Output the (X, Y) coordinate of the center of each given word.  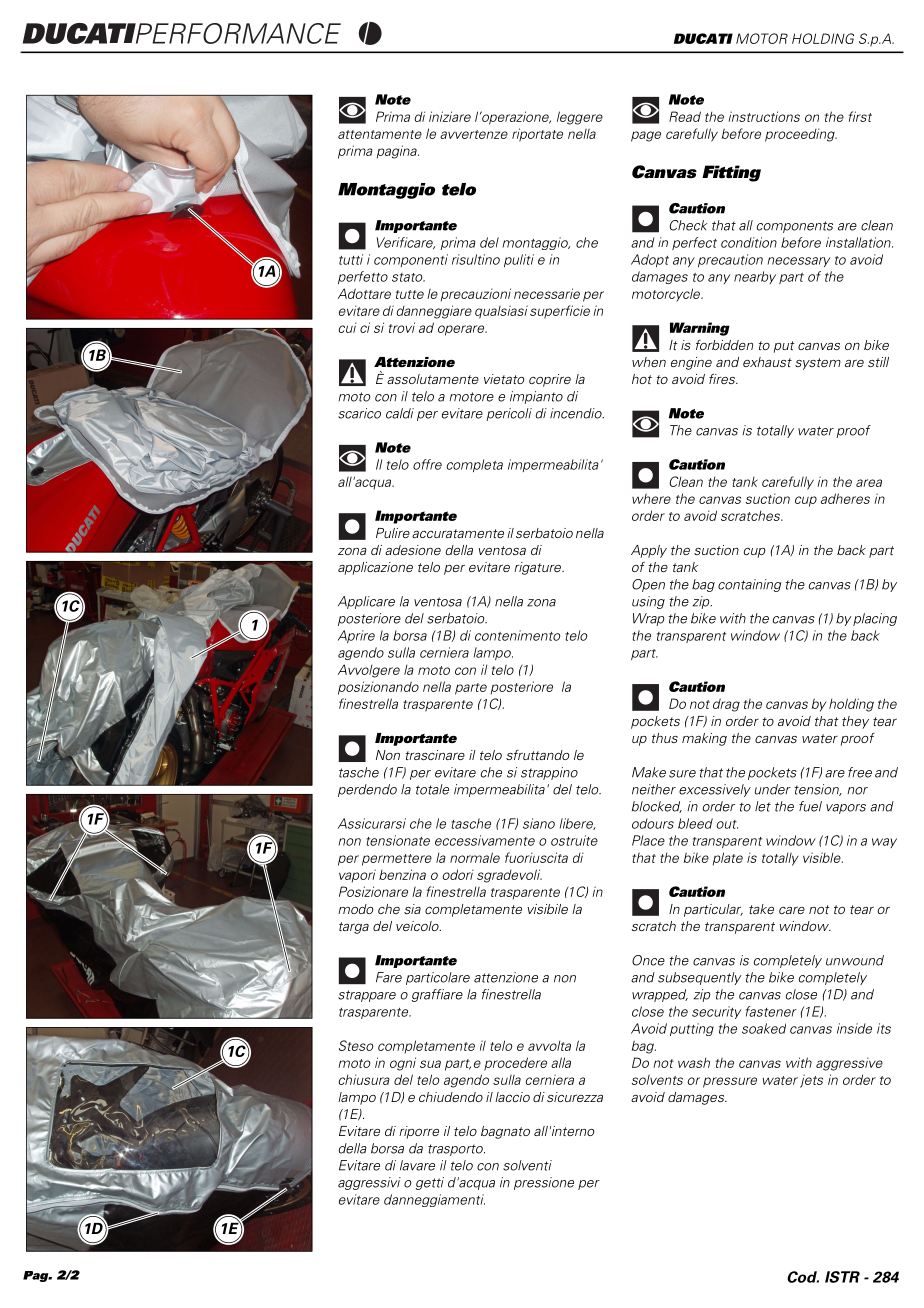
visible (823, 857)
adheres (845, 498)
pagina (398, 152)
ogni (403, 1064)
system (818, 364)
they (855, 722)
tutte (410, 294)
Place (648, 840)
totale (432, 789)
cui (348, 327)
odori (458, 874)
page (646, 136)
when (649, 362)
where (651, 499)
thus (665, 738)
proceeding (801, 135)
